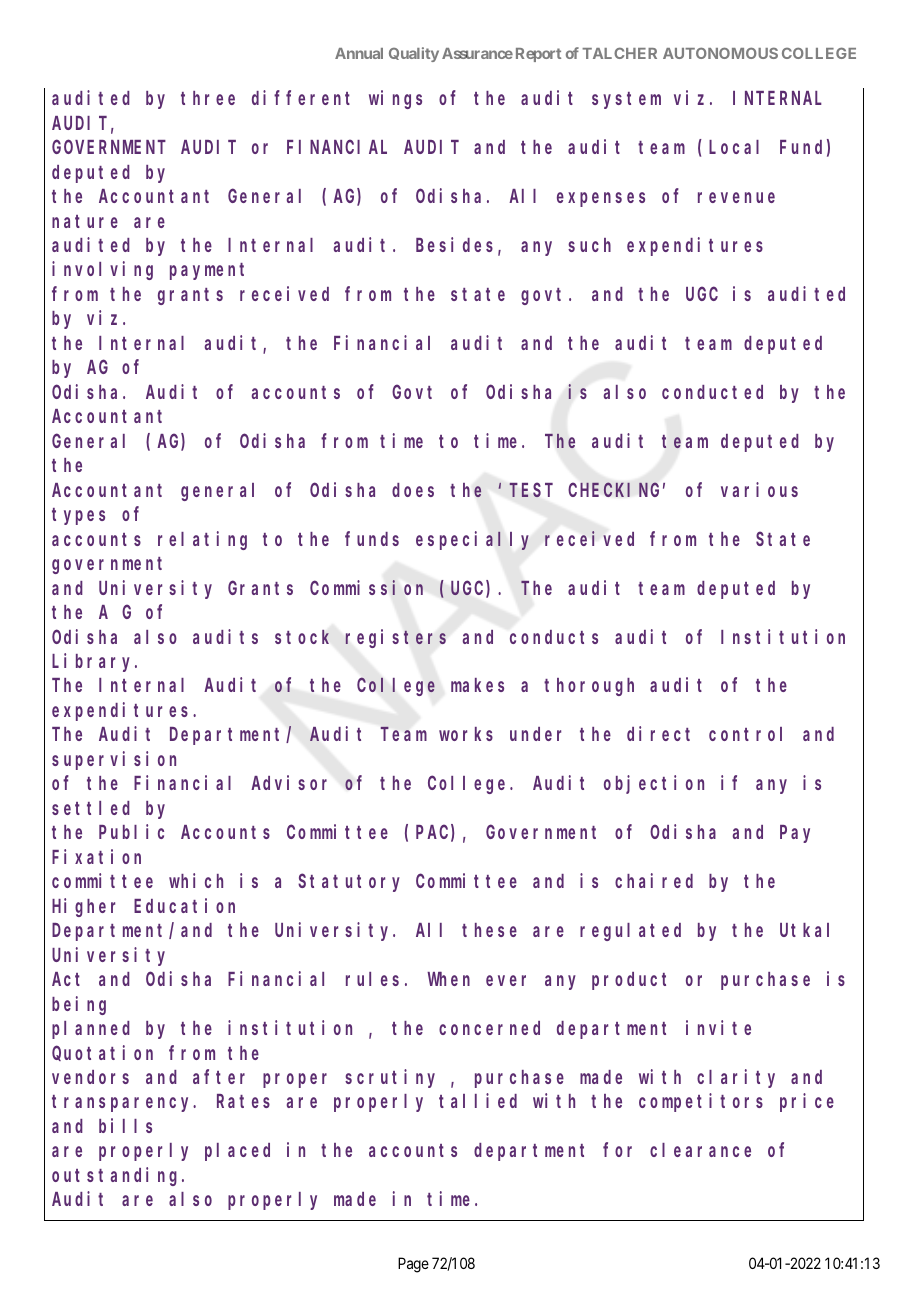 The width and height of the screenshot is (924, 1308). I want to click on outstanding, so click(117, 1176).
